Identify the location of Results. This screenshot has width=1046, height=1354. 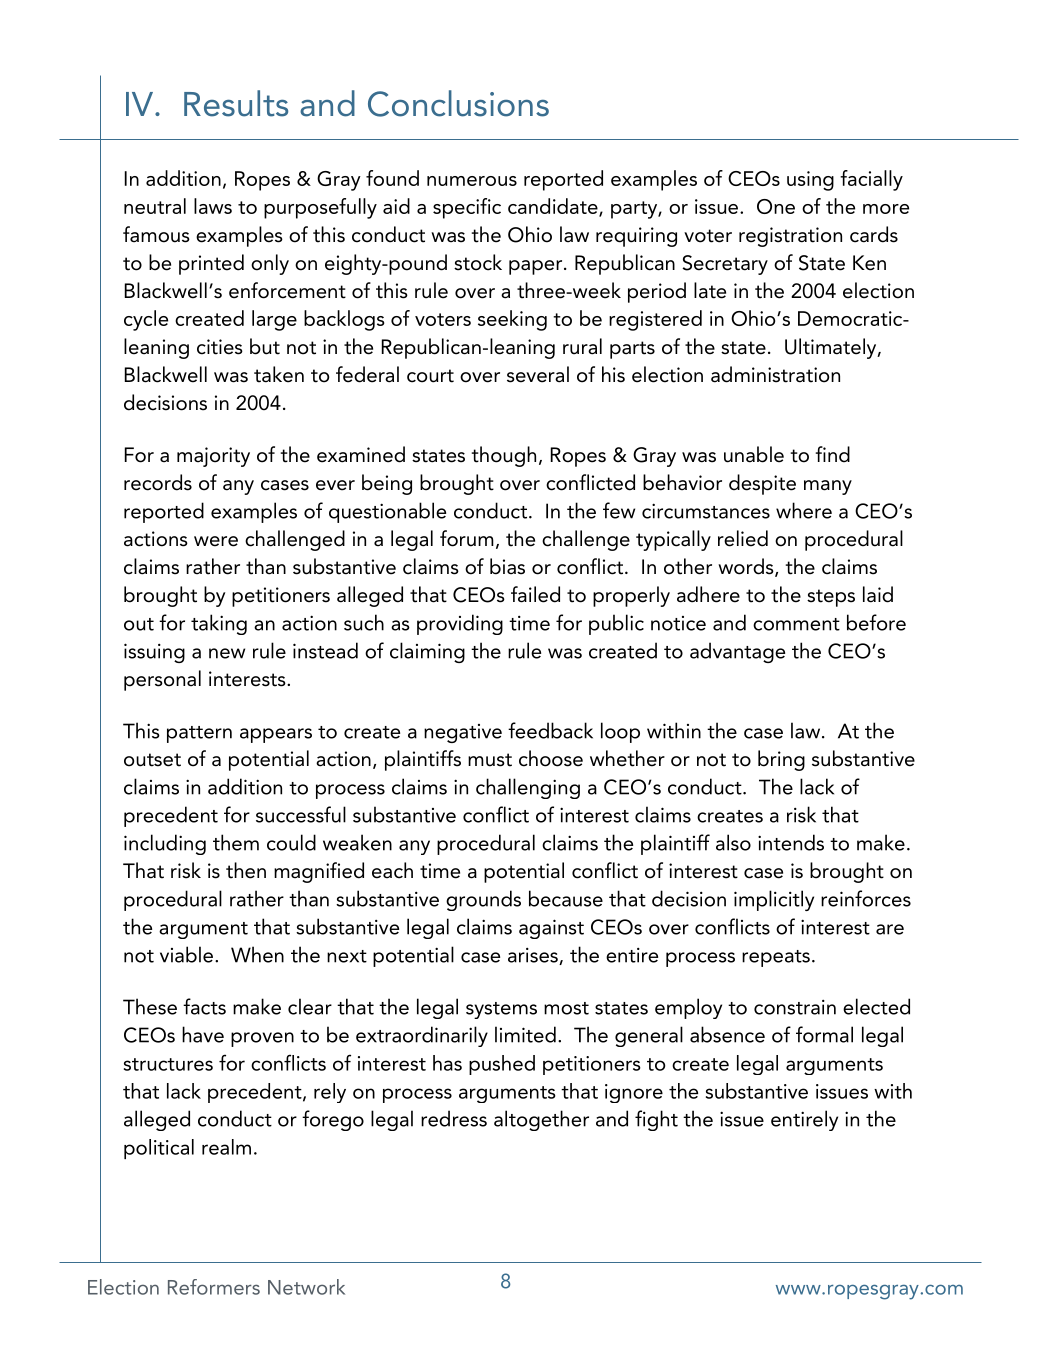
(236, 103).
